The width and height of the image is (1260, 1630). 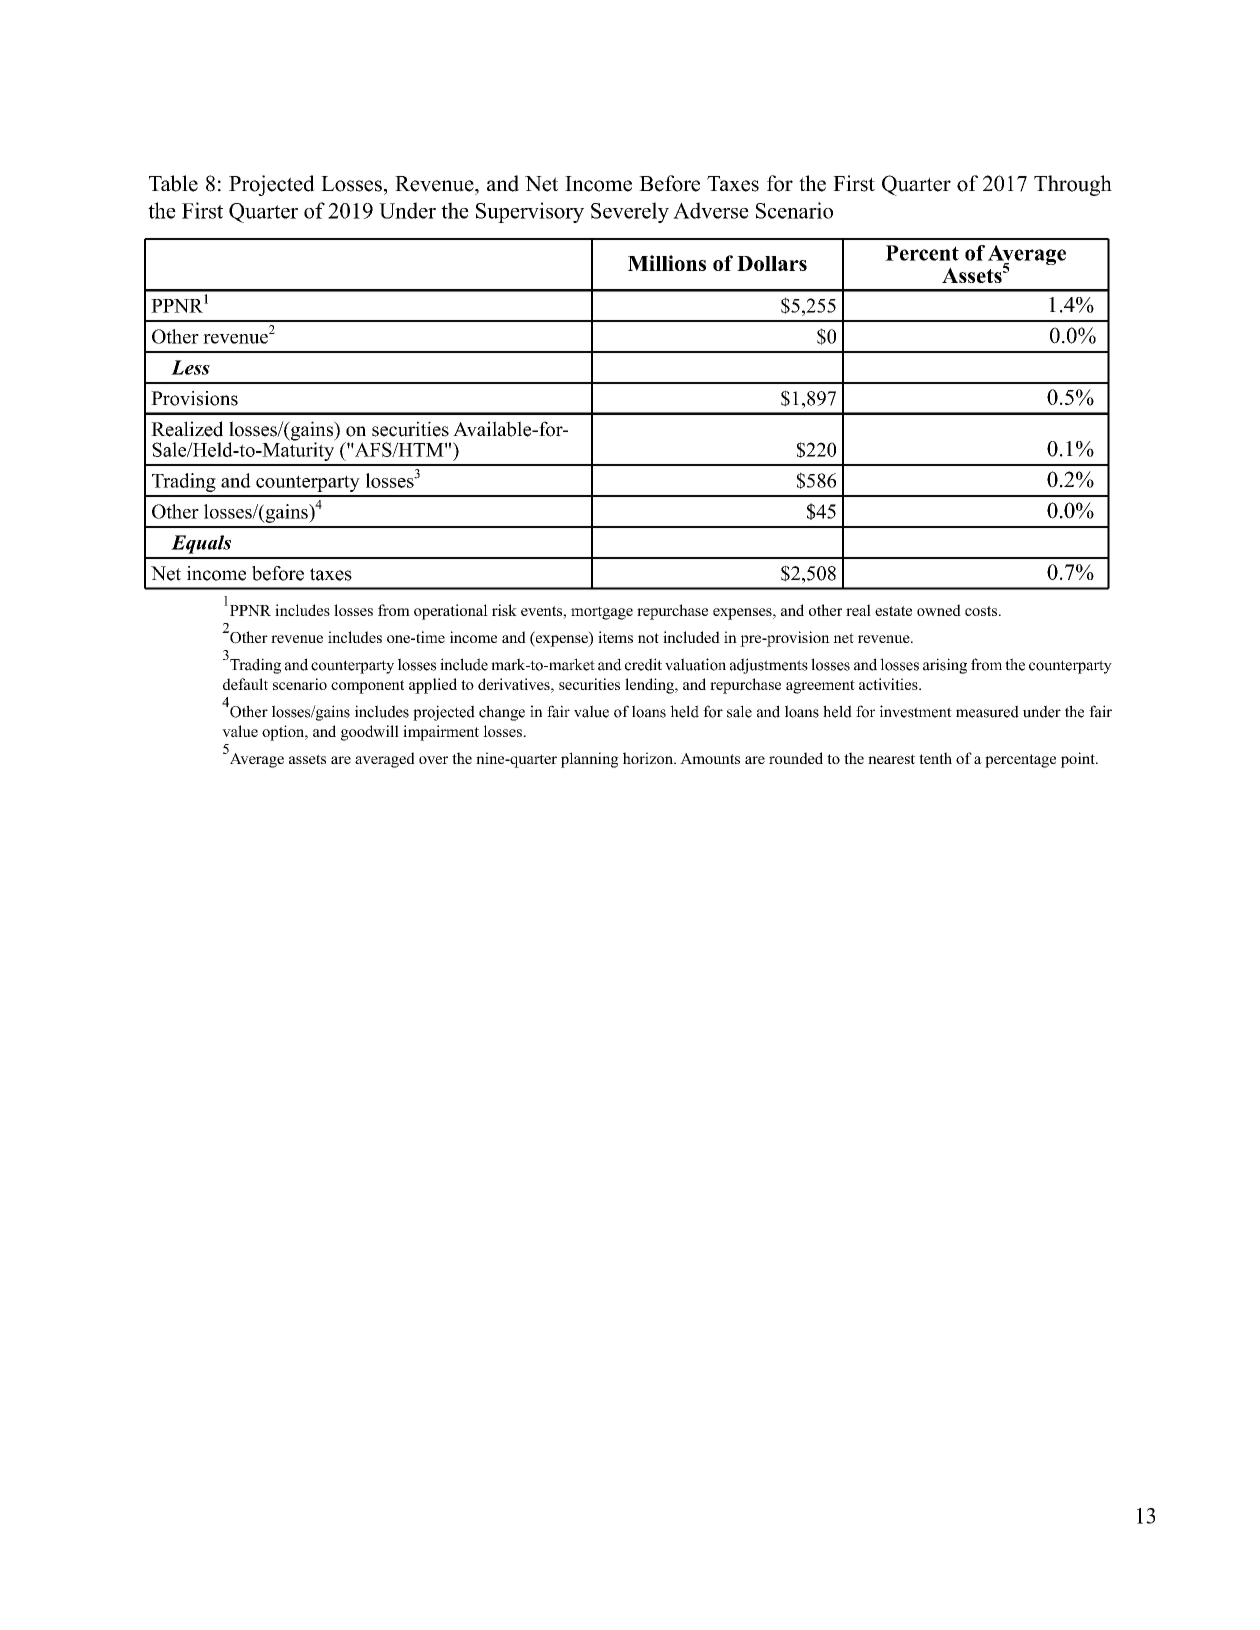 I want to click on planning, so click(x=590, y=760).
